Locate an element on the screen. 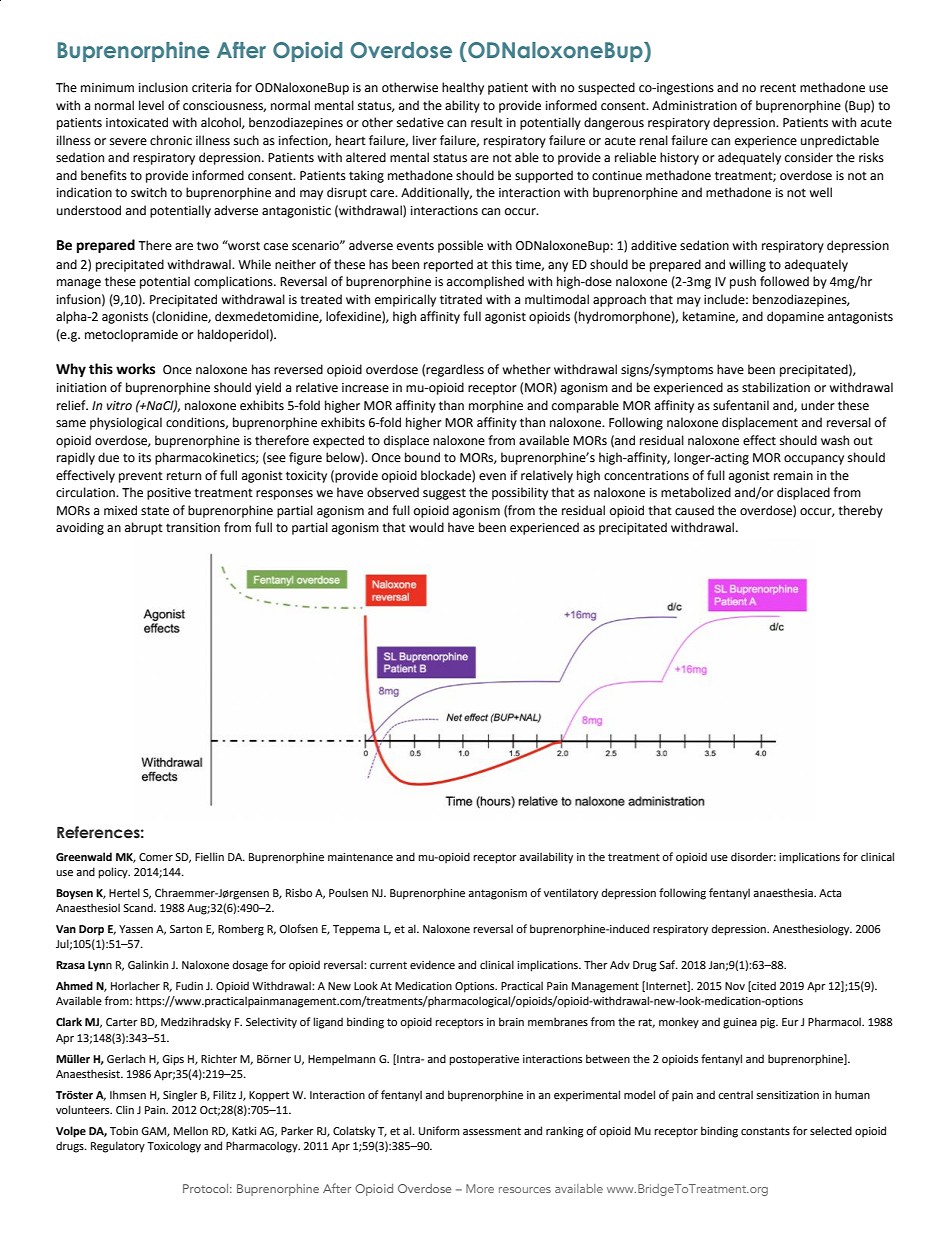  Toxicology is located at coordinates (174, 1147).
